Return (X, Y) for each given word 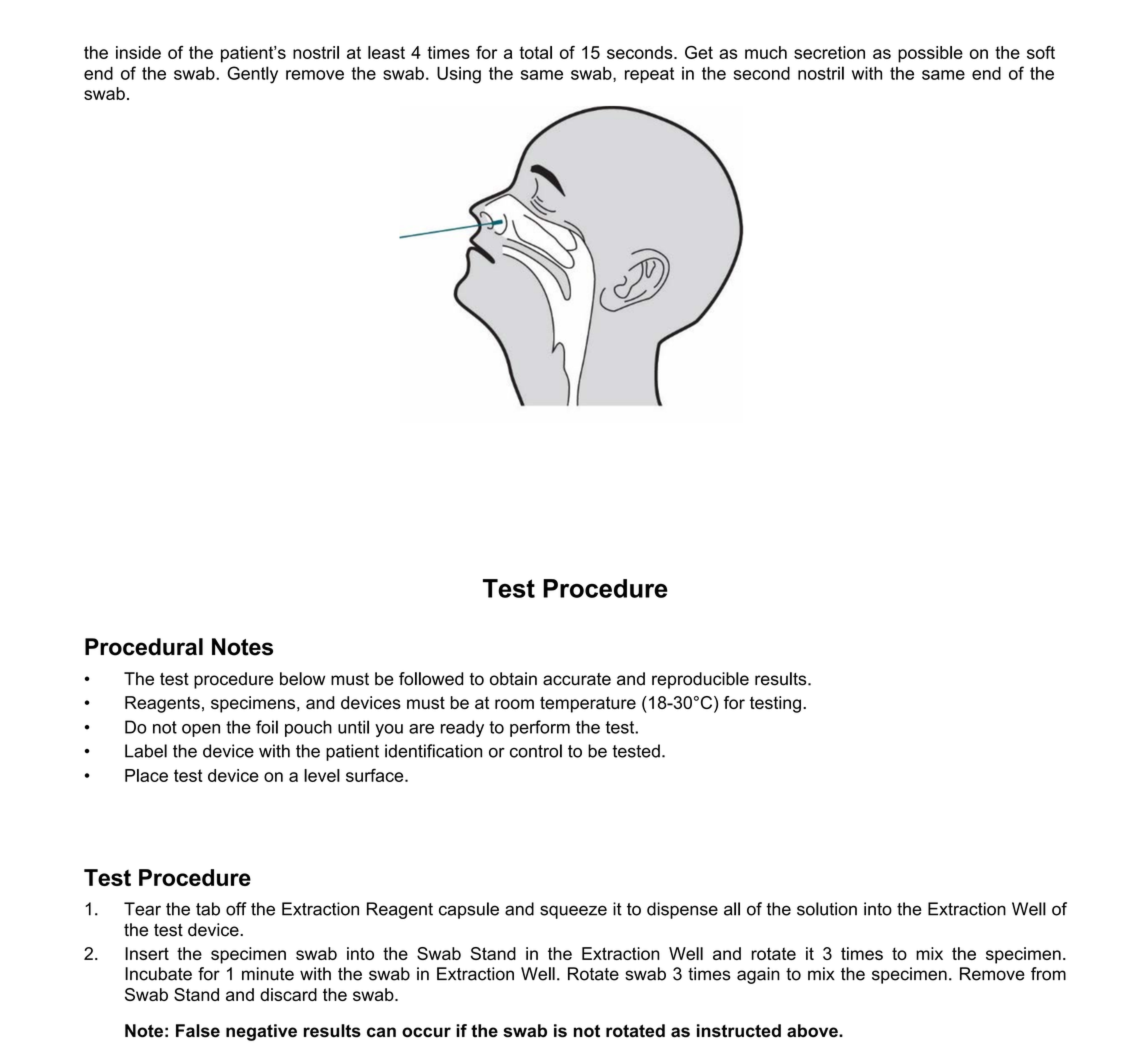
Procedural (144, 647)
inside (138, 52)
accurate (577, 679)
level (322, 775)
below (302, 679)
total (535, 52)
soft (1041, 52)
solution (827, 909)
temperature (588, 704)
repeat (649, 75)
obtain (513, 679)
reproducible (700, 680)
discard (288, 994)
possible (930, 54)
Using (459, 75)
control (536, 751)
